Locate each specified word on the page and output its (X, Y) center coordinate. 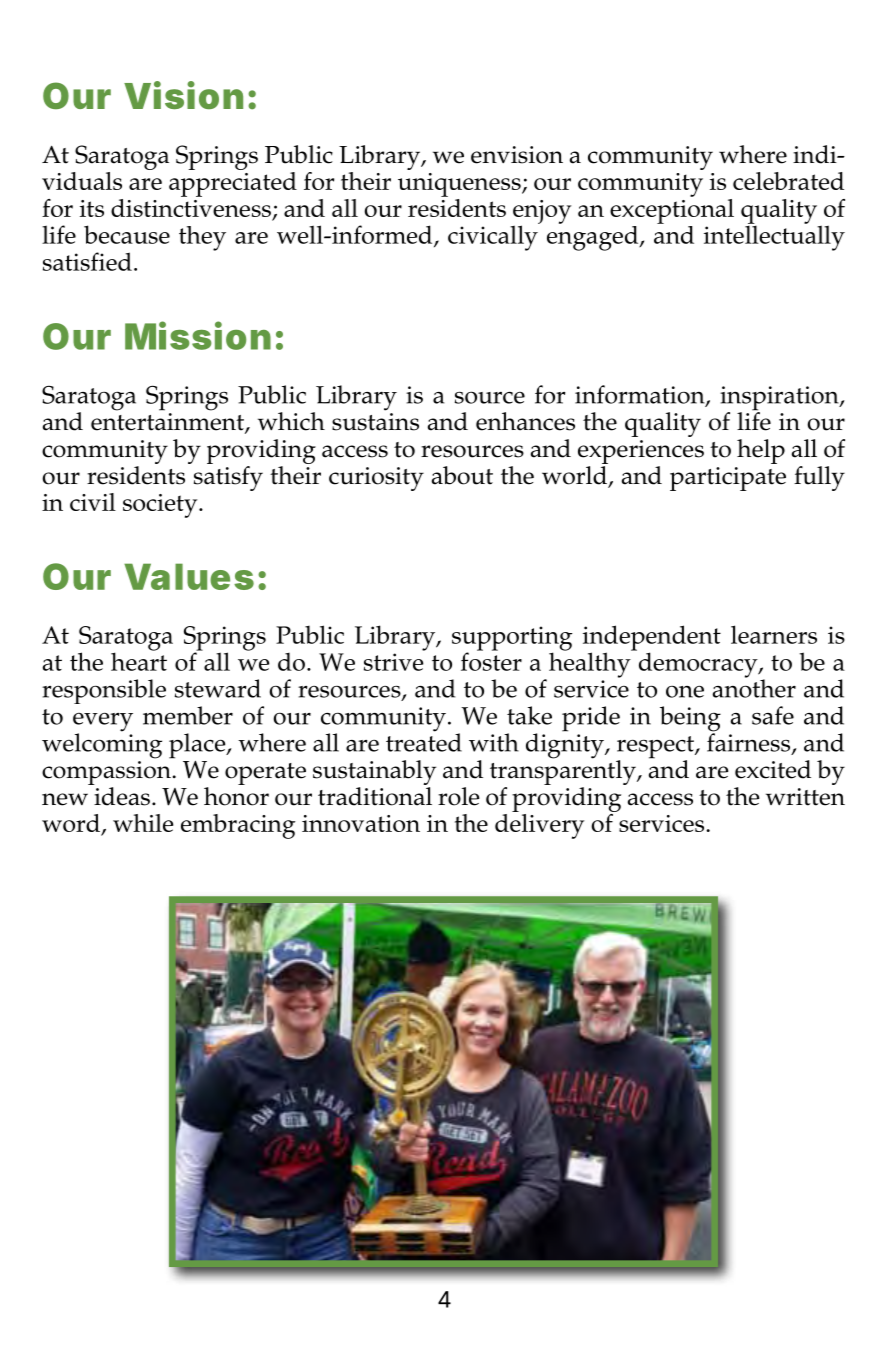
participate (728, 479)
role (458, 796)
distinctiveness (191, 206)
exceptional (672, 209)
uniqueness (460, 185)
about (462, 475)
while (143, 823)
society (161, 506)
